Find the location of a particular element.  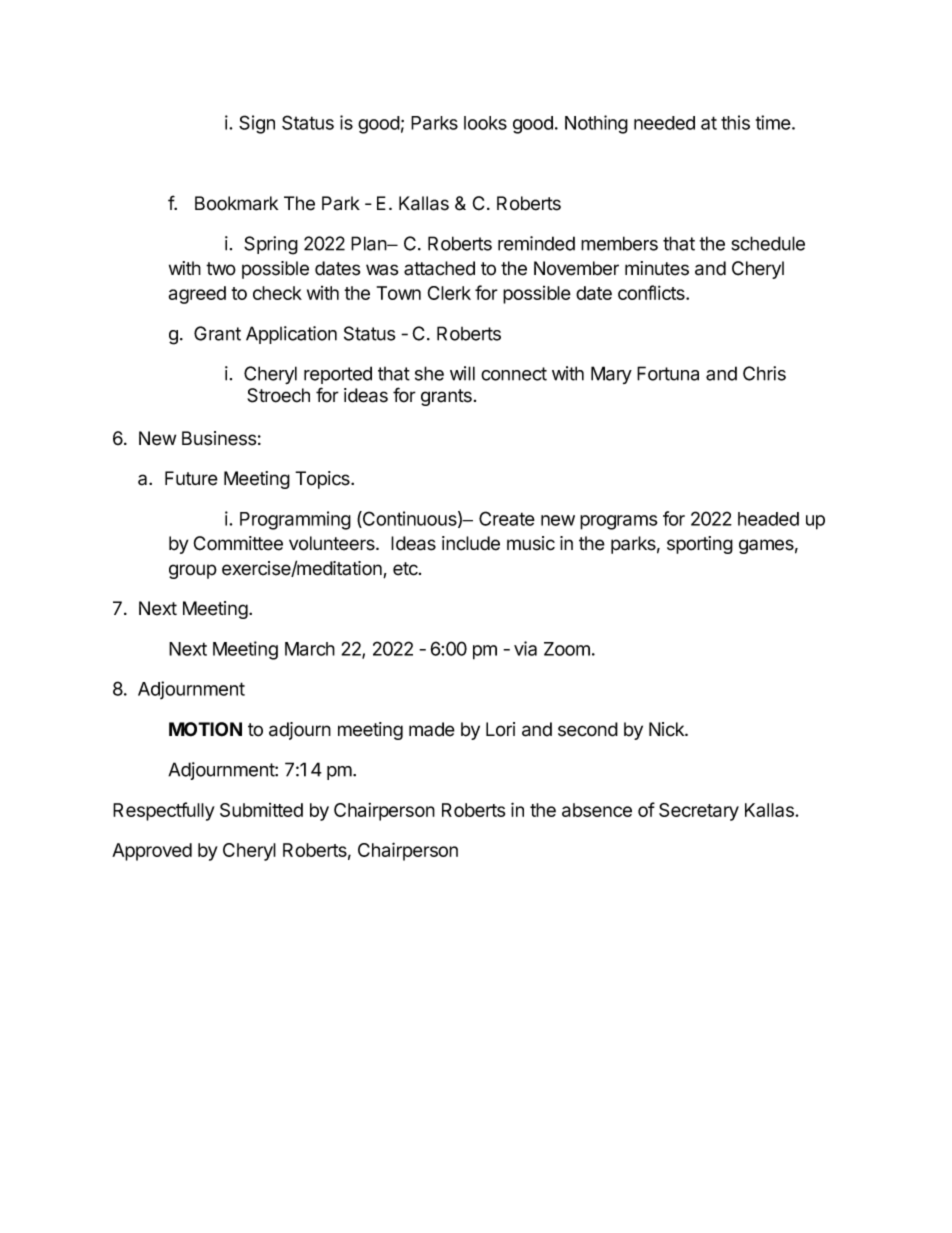

needed is located at coordinates (664, 123).
